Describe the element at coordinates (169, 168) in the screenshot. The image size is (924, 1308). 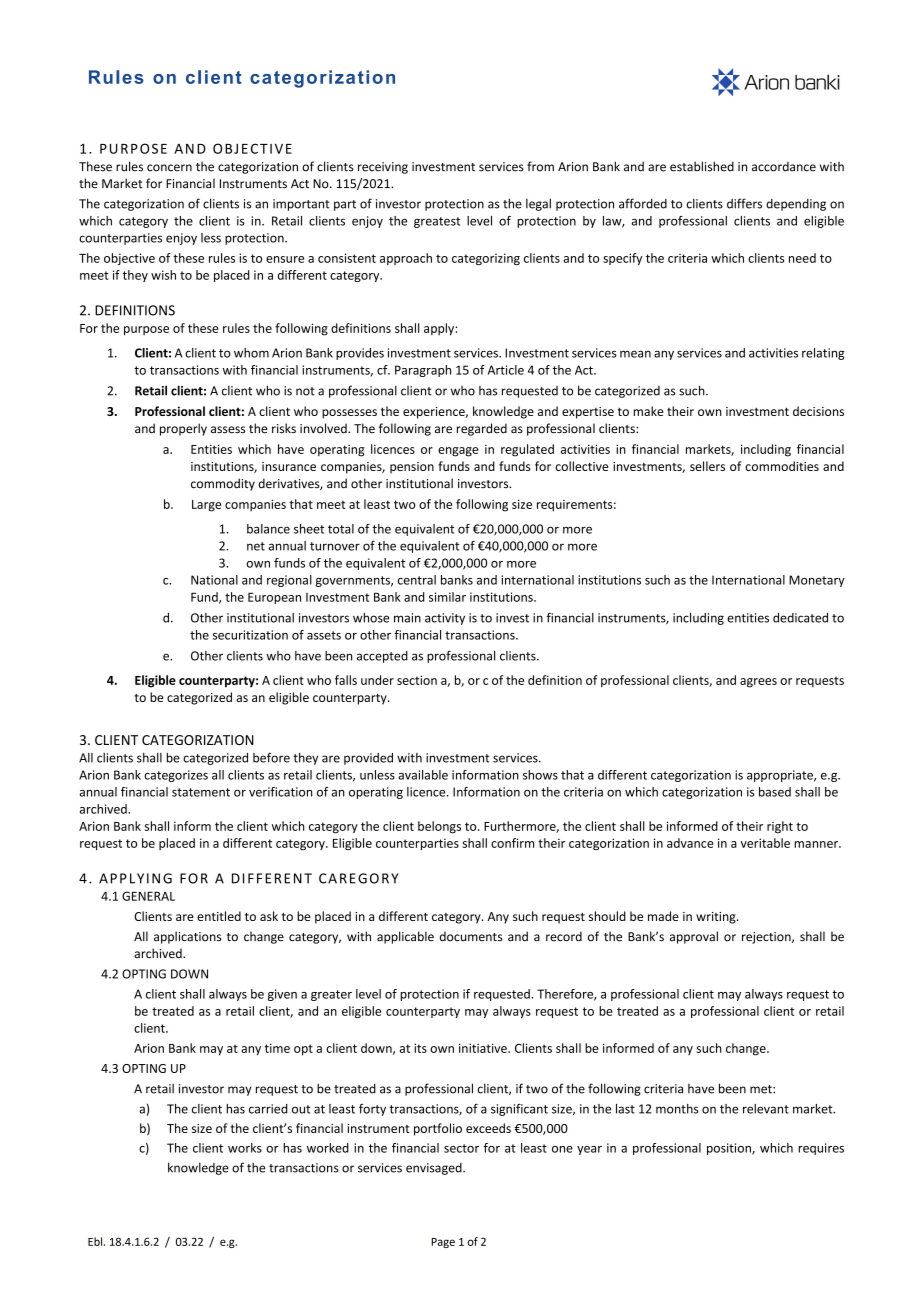
I see `concern` at that location.
